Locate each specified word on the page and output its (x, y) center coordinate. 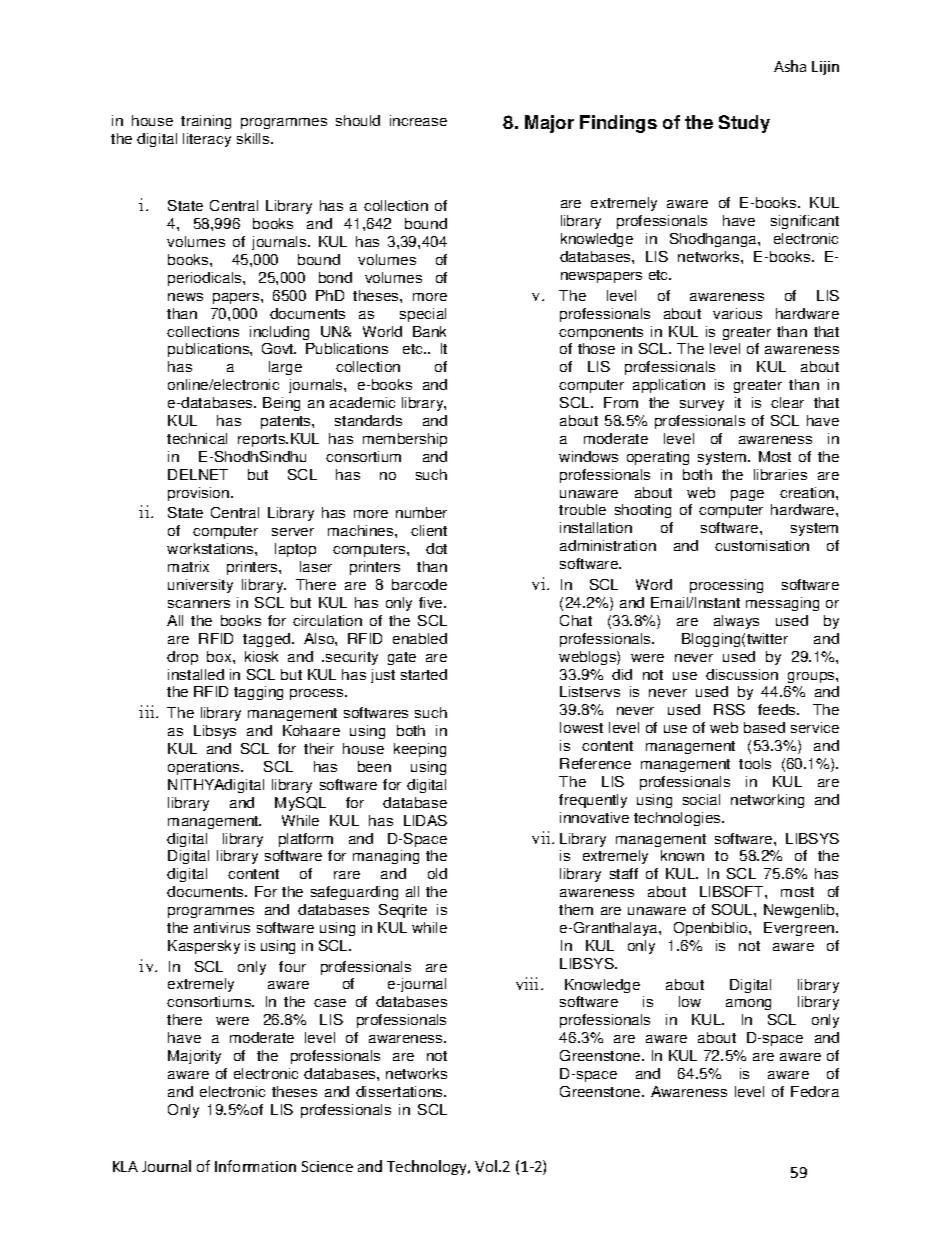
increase (418, 120)
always (736, 622)
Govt (279, 348)
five (432, 602)
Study (744, 124)
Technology (428, 1167)
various (737, 313)
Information (255, 1166)
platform (306, 840)
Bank (429, 331)
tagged (268, 640)
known (682, 855)
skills (254, 138)
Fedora (815, 1091)
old (437, 873)
